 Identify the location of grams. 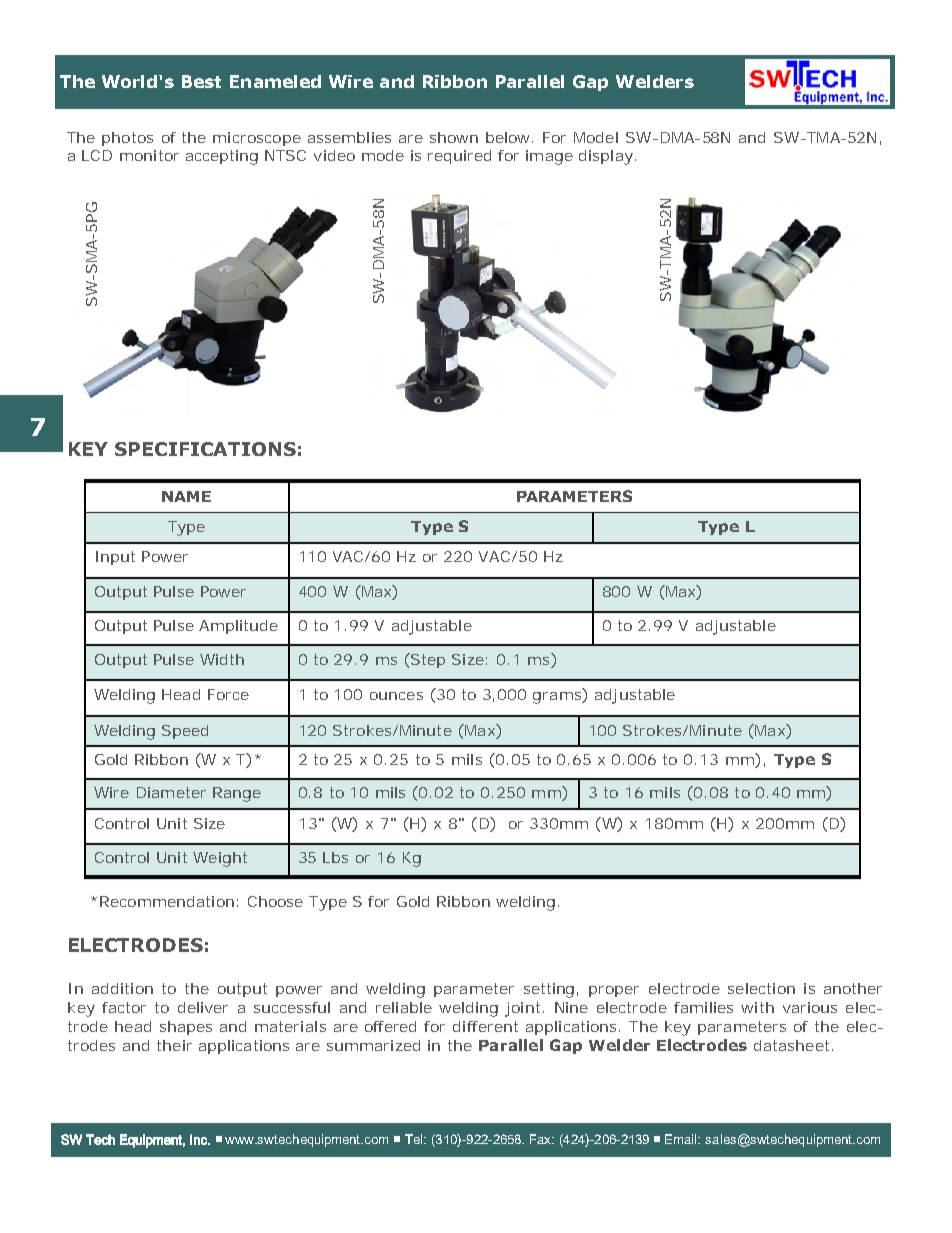
(558, 698).
